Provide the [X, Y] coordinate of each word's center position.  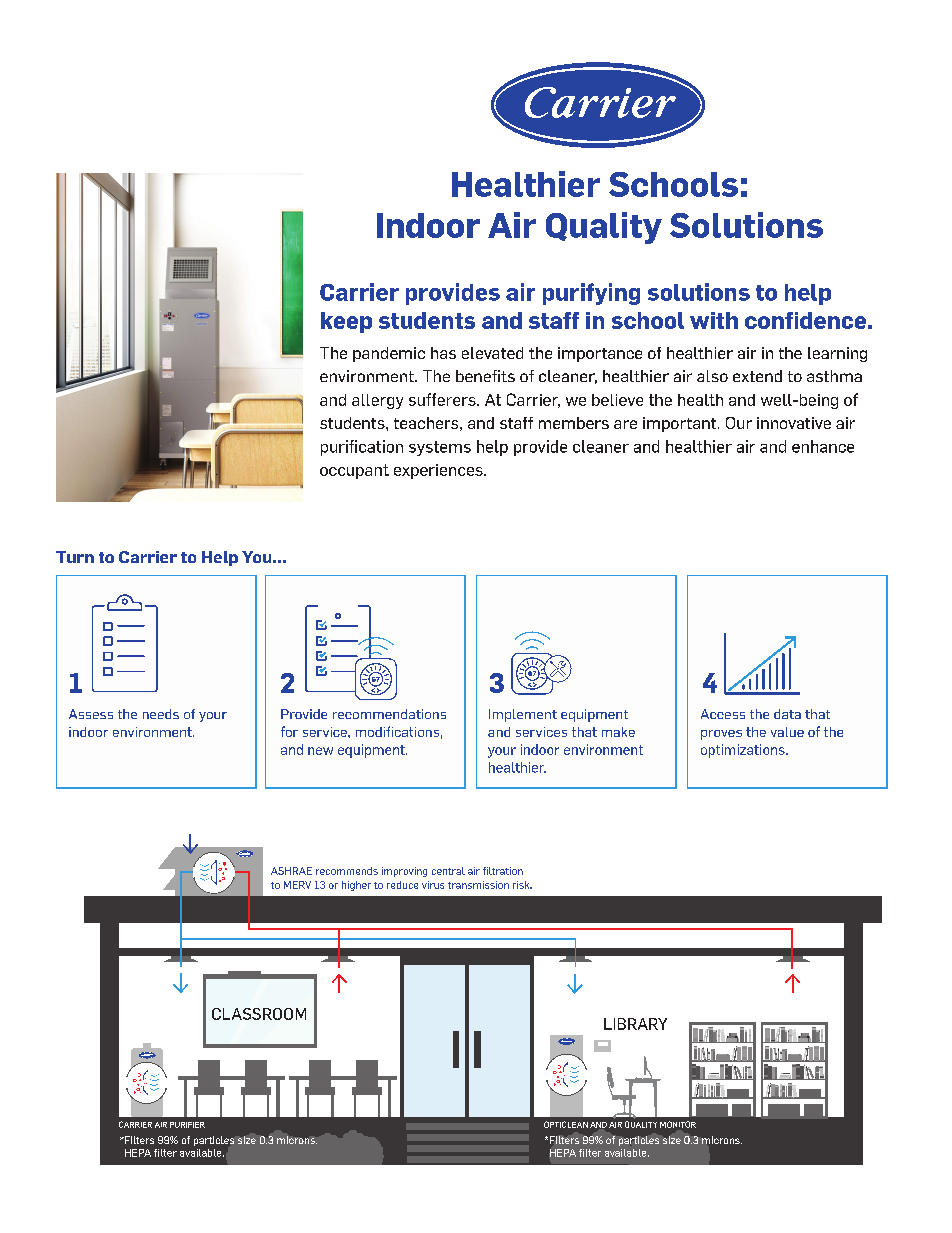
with [714, 320]
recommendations [389, 714]
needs [161, 714]
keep [346, 322]
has [443, 353]
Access [723, 714]
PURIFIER [187, 1125]
